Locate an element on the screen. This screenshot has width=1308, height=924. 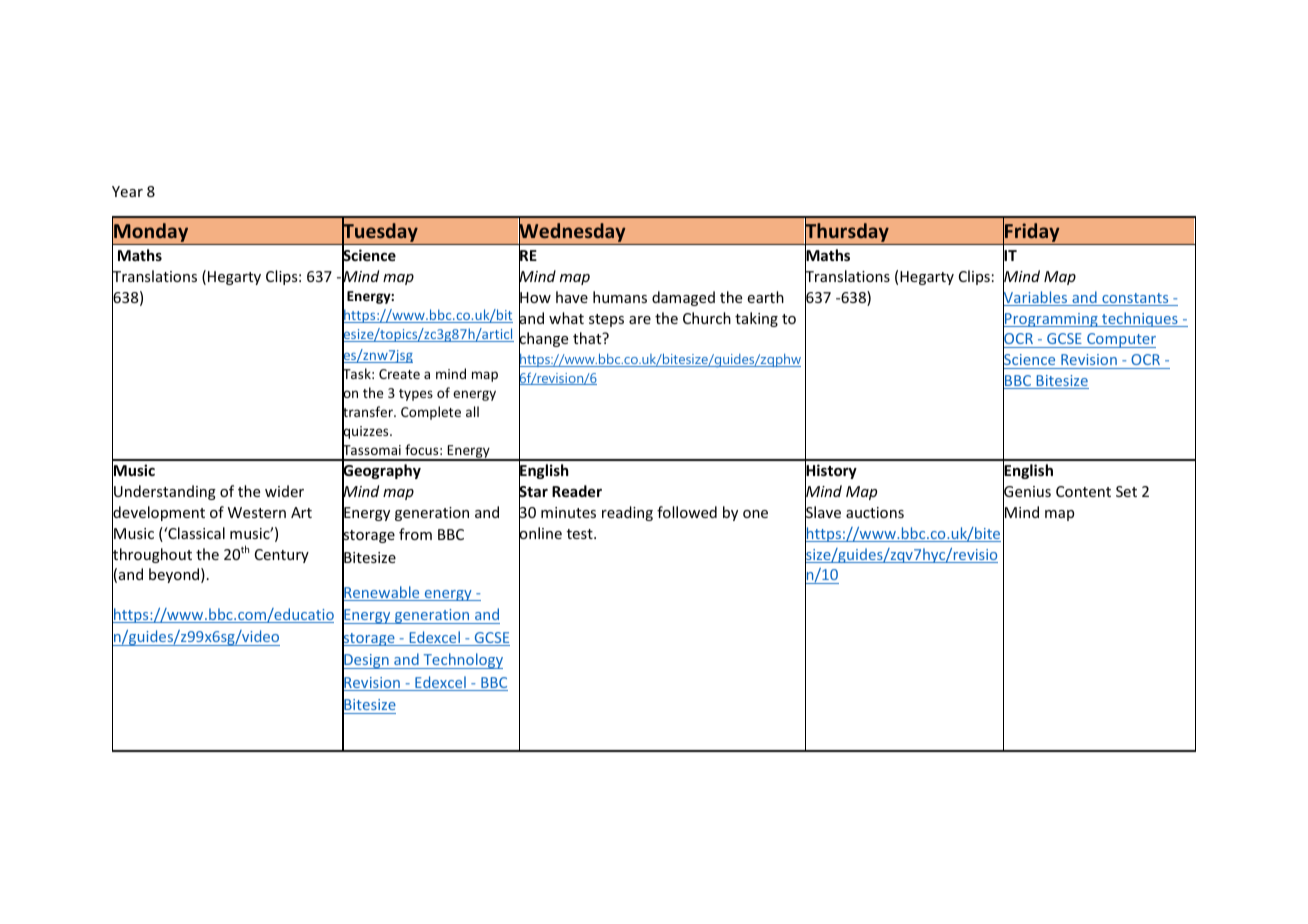
Wednesday is located at coordinates (572, 233).
